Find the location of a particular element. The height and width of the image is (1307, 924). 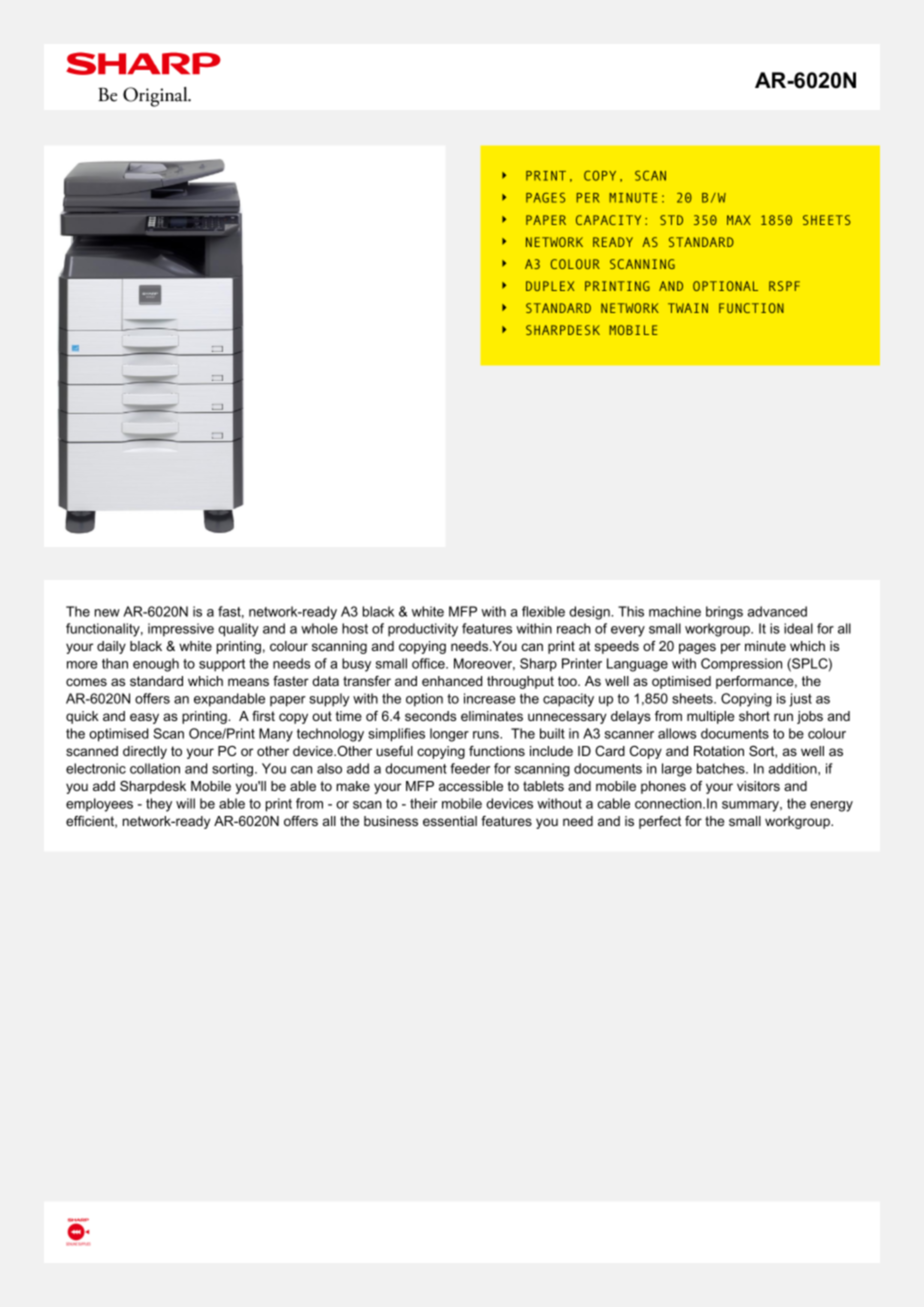

MAX is located at coordinates (739, 220).
